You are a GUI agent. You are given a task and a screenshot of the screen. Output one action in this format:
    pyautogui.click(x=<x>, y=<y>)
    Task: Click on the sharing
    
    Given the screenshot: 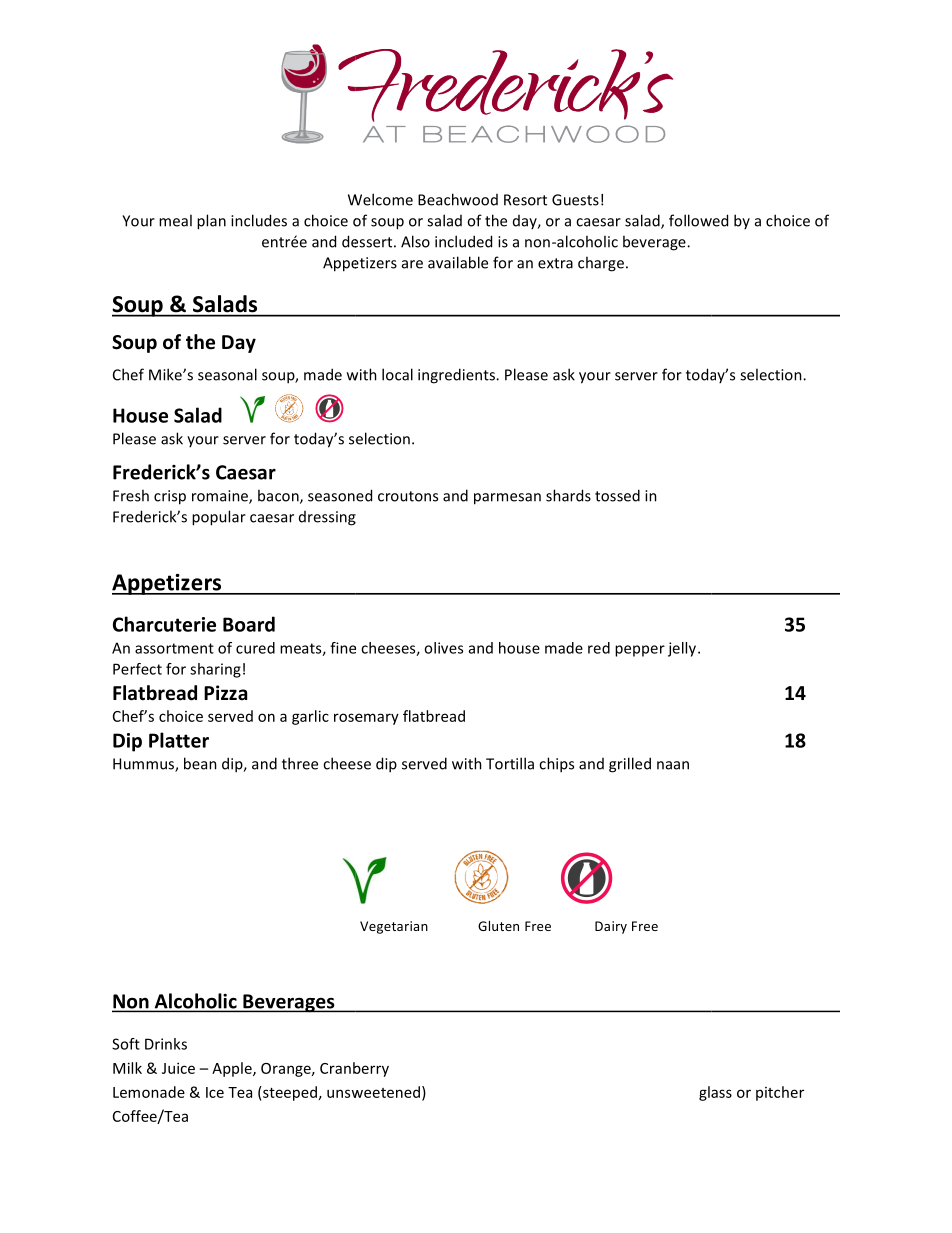 What is the action you would take?
    pyautogui.click(x=215, y=670)
